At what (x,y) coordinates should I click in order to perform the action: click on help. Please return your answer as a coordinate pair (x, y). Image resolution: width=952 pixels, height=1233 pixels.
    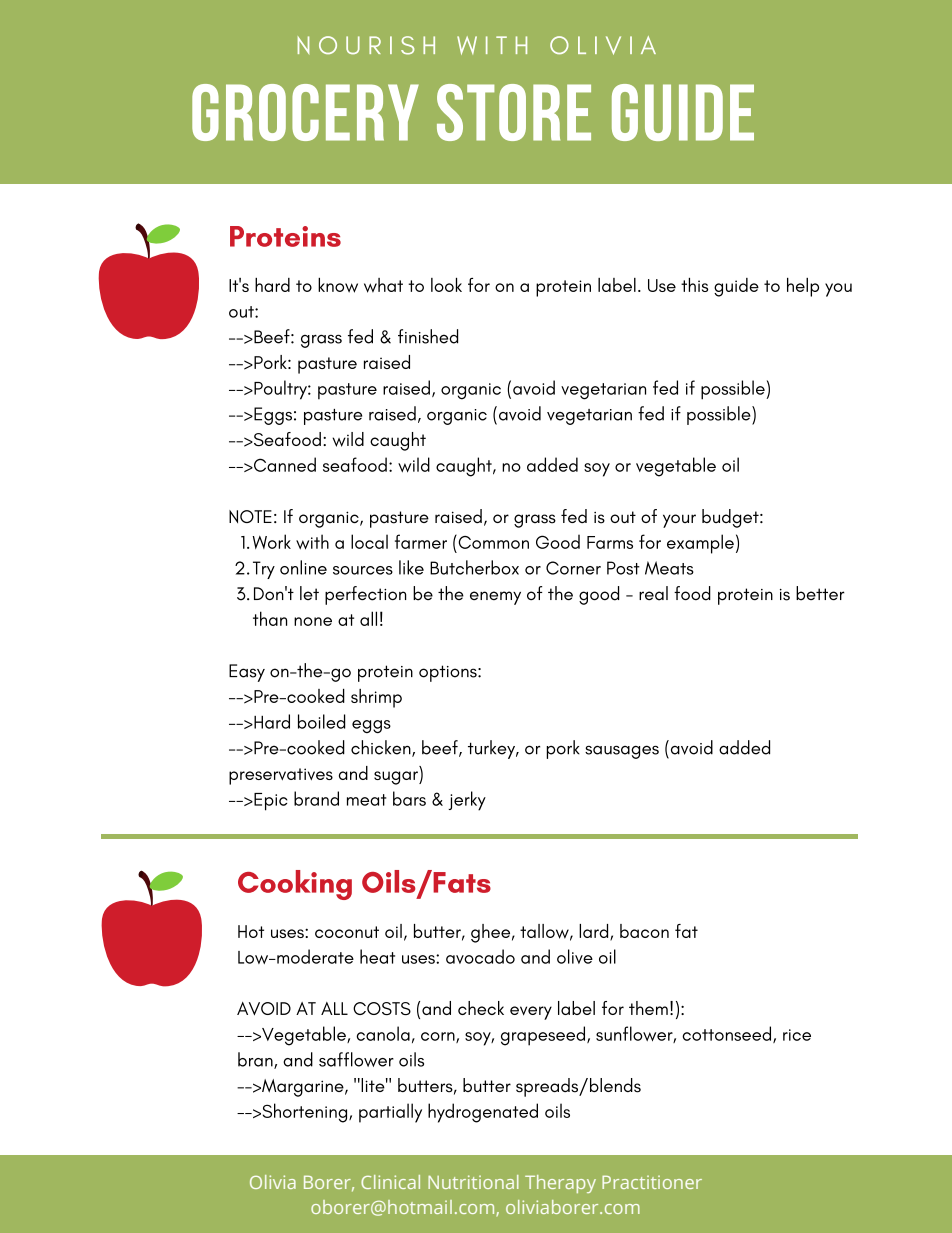
    Looking at the image, I should click on (803, 287).
